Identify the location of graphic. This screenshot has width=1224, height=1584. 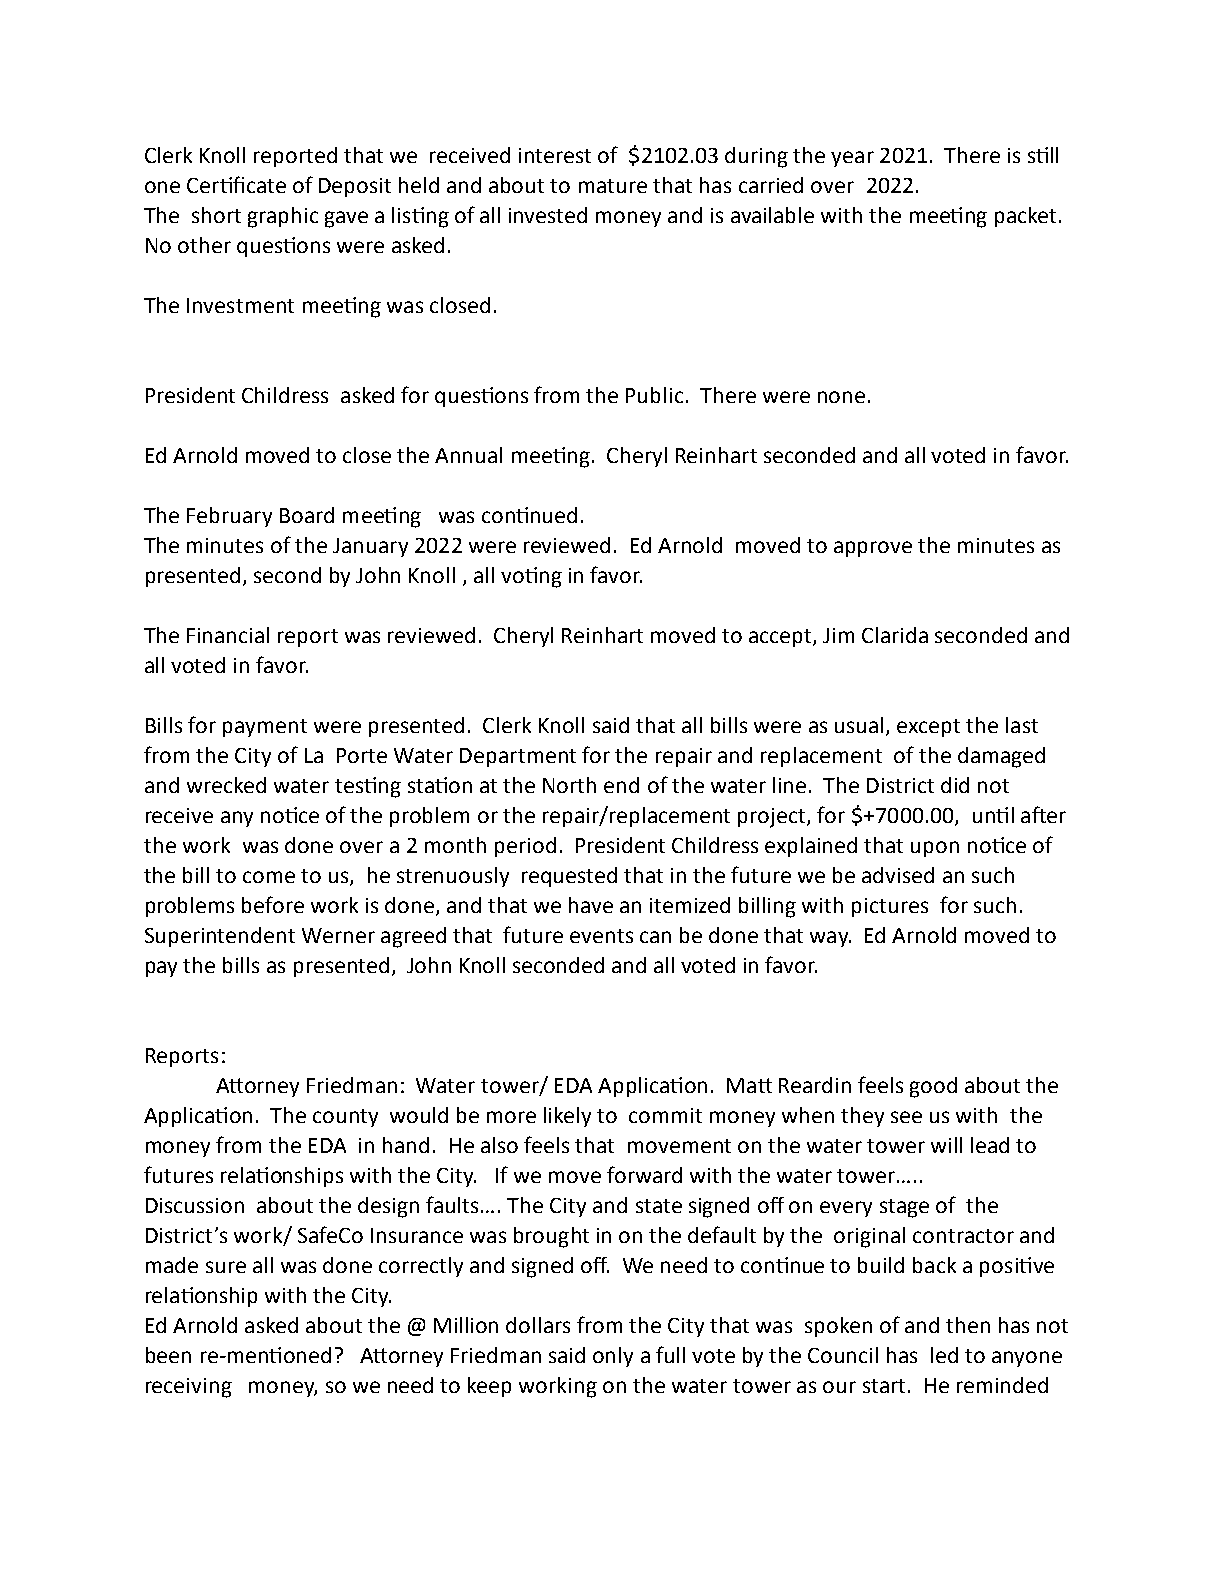
(283, 217).
